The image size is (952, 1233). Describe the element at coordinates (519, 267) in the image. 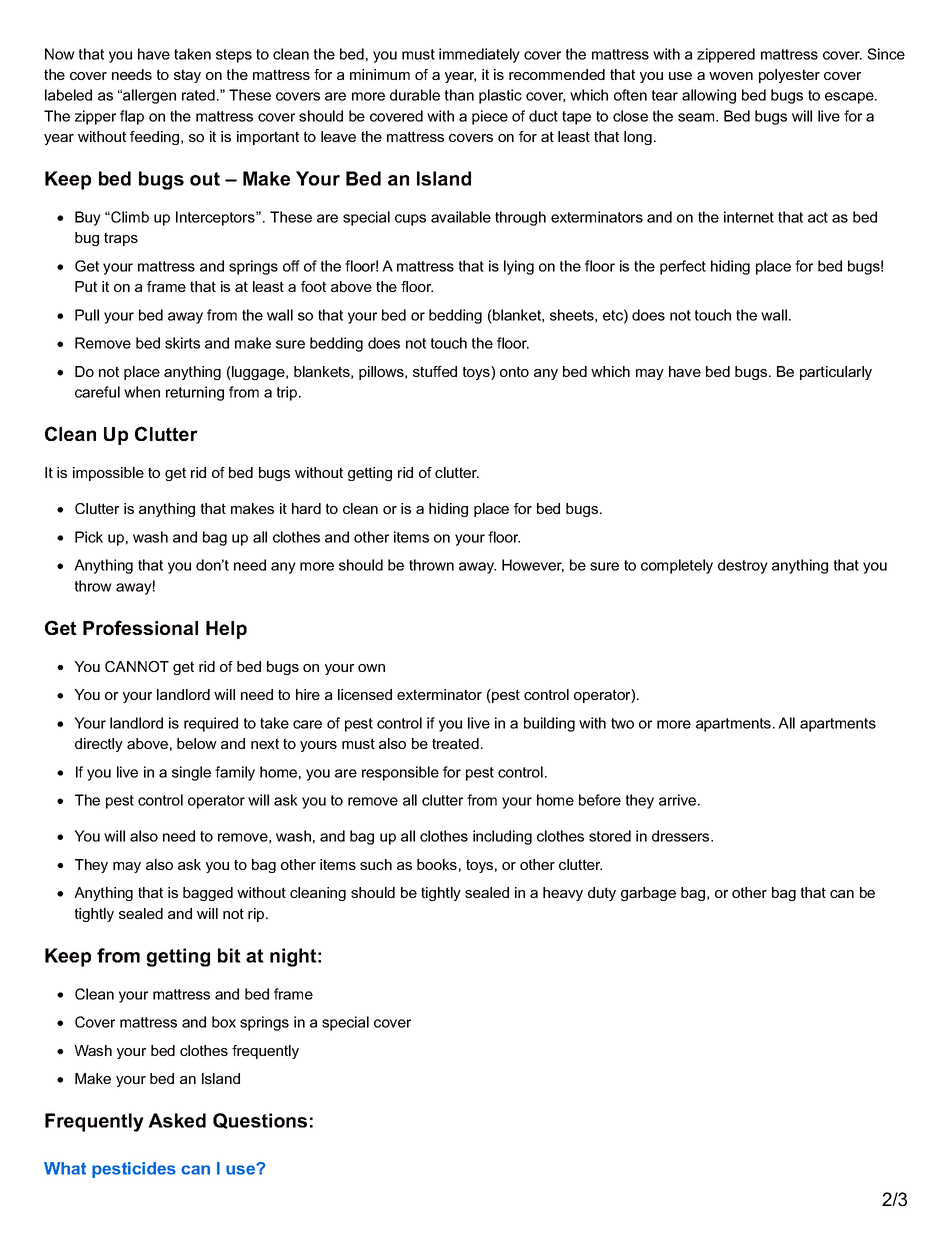

I see `lying` at that location.
